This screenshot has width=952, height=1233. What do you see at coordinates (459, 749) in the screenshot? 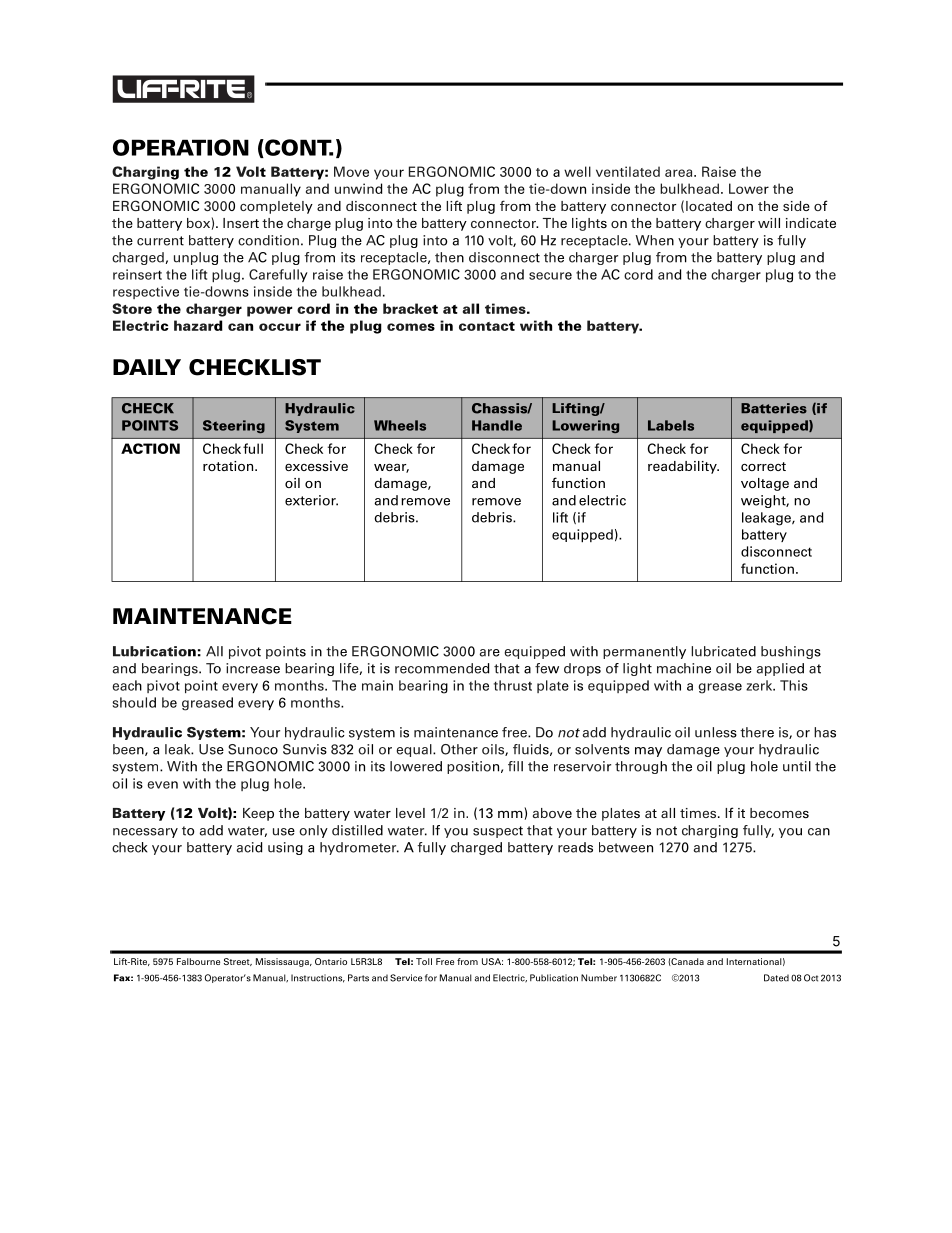
I see `Other` at bounding box center [459, 749].
